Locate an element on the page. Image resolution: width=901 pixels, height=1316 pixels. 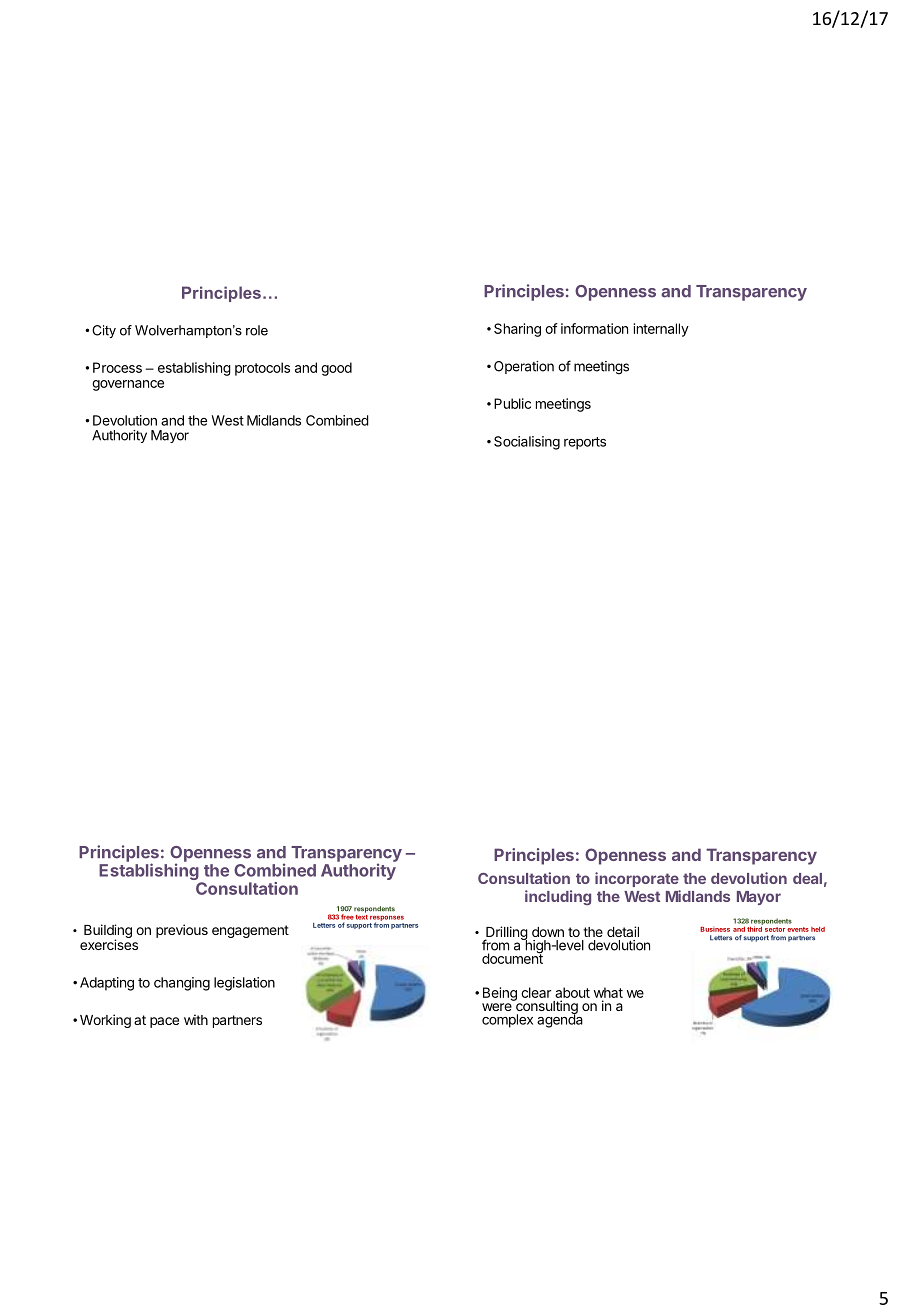
previous is located at coordinates (182, 931).
